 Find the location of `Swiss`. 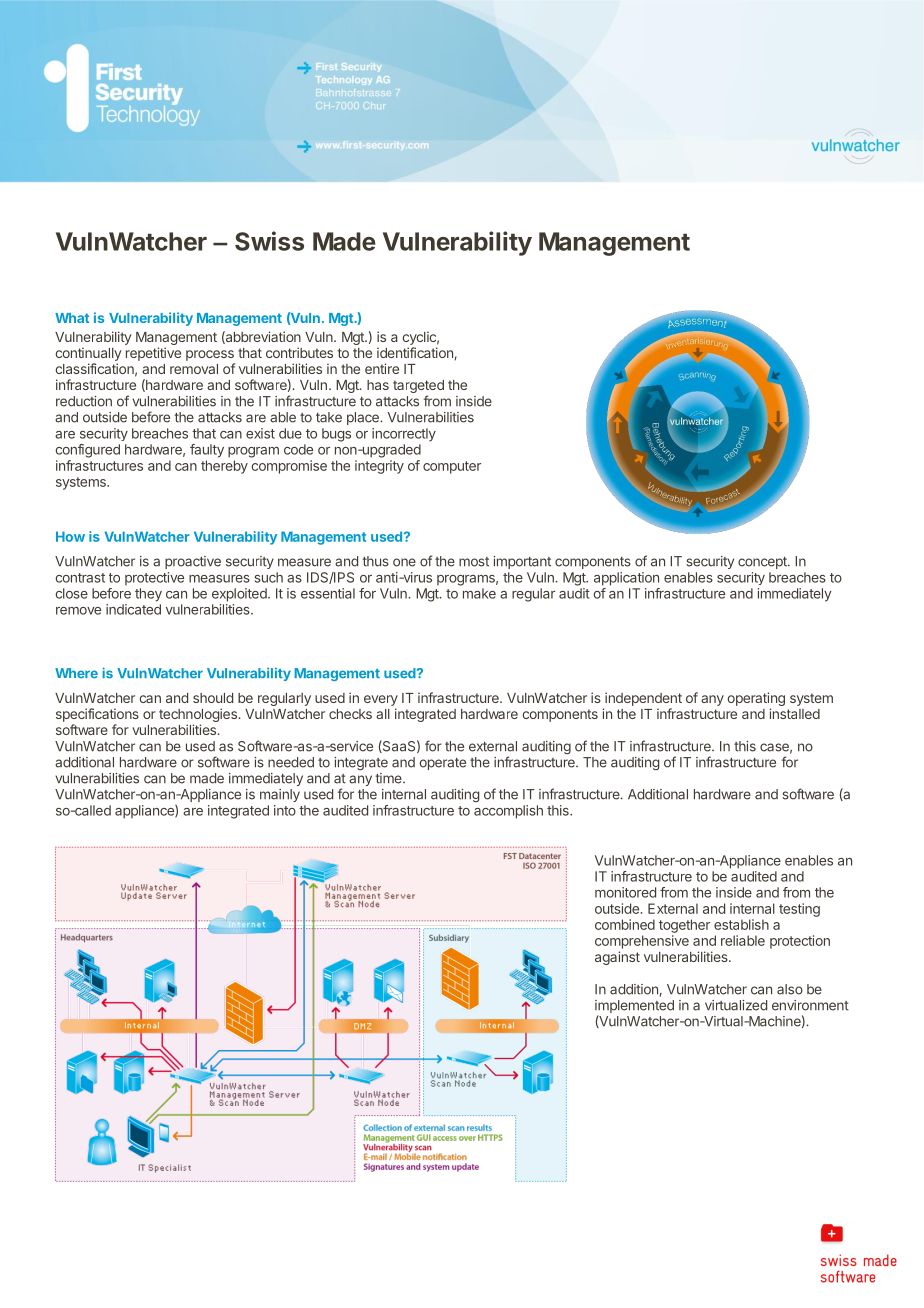

Swiss is located at coordinates (269, 241).
